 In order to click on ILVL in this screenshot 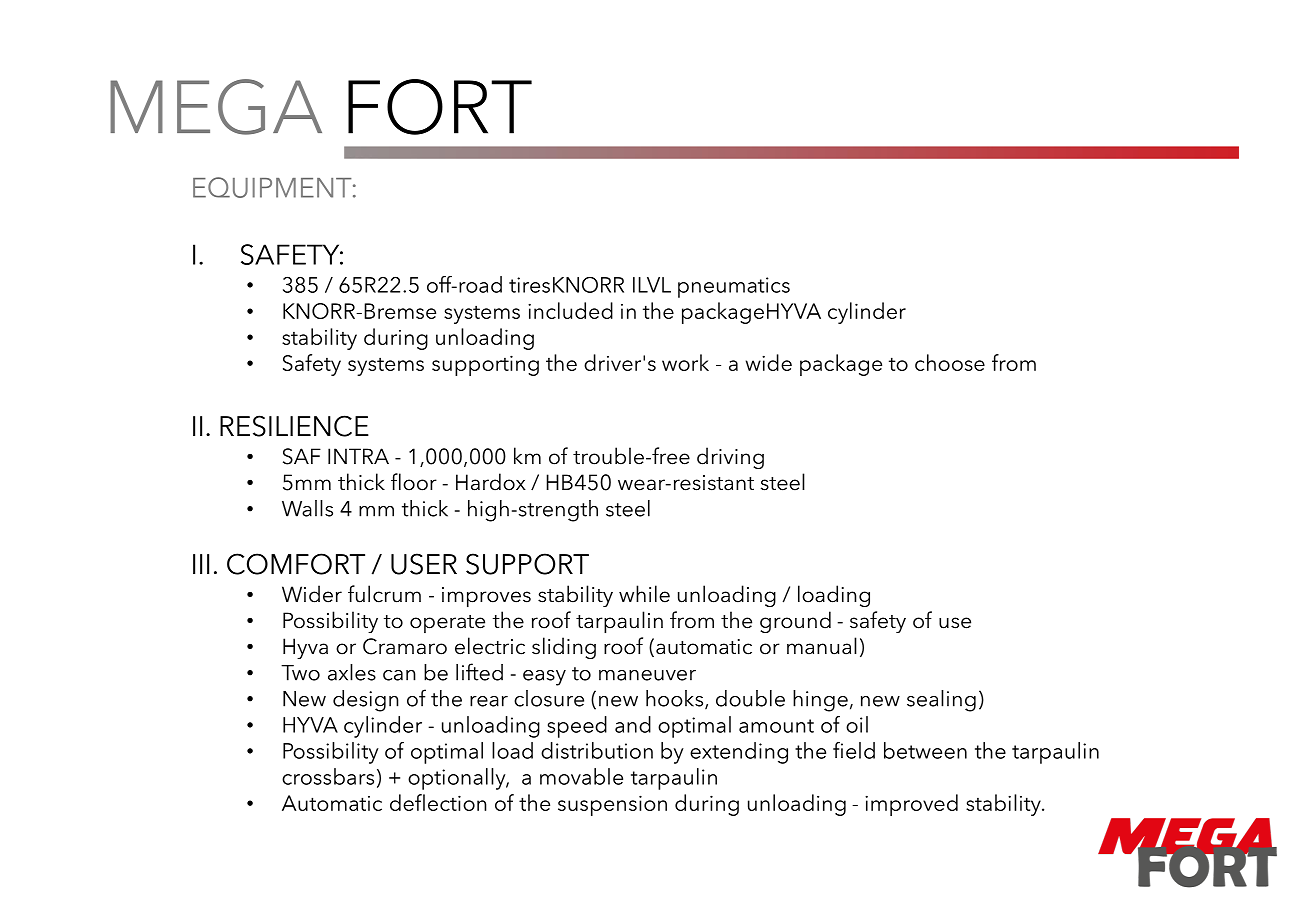, I will do `click(652, 285)`.
